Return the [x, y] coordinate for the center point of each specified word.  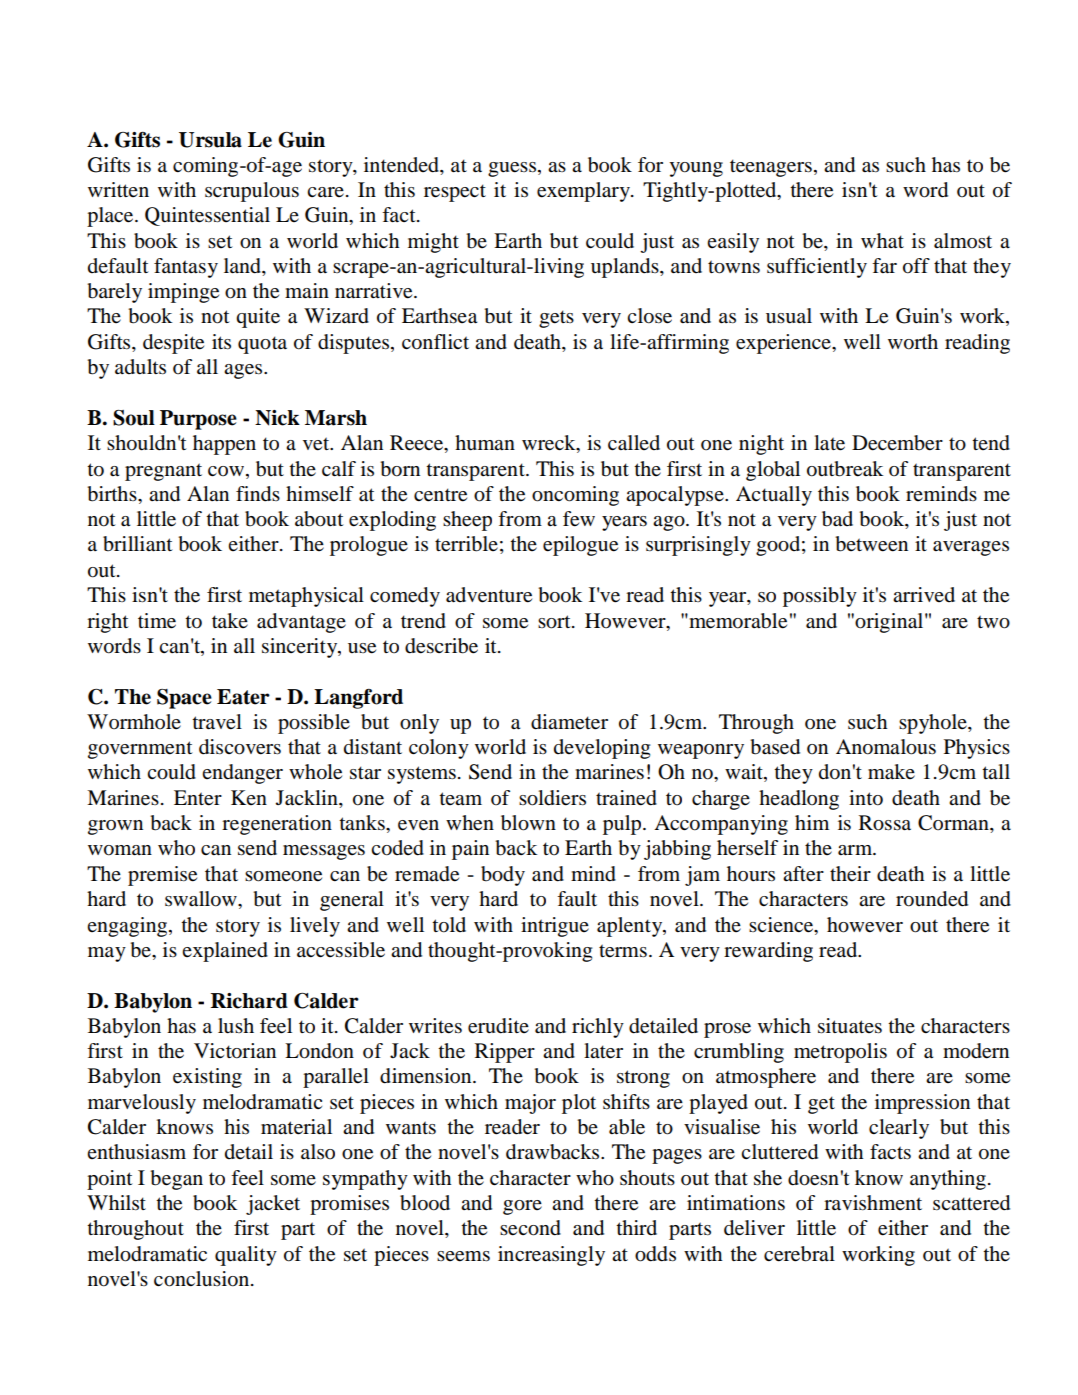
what [882, 241]
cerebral [799, 1254]
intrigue [555, 927]
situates [850, 1026]
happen [224, 445]
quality [246, 1256]
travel [217, 722]
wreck [550, 444]
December [897, 443]
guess [512, 169]
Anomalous [886, 747]
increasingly [551, 1256]
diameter [569, 722]
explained [225, 952]
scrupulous [252, 192]
